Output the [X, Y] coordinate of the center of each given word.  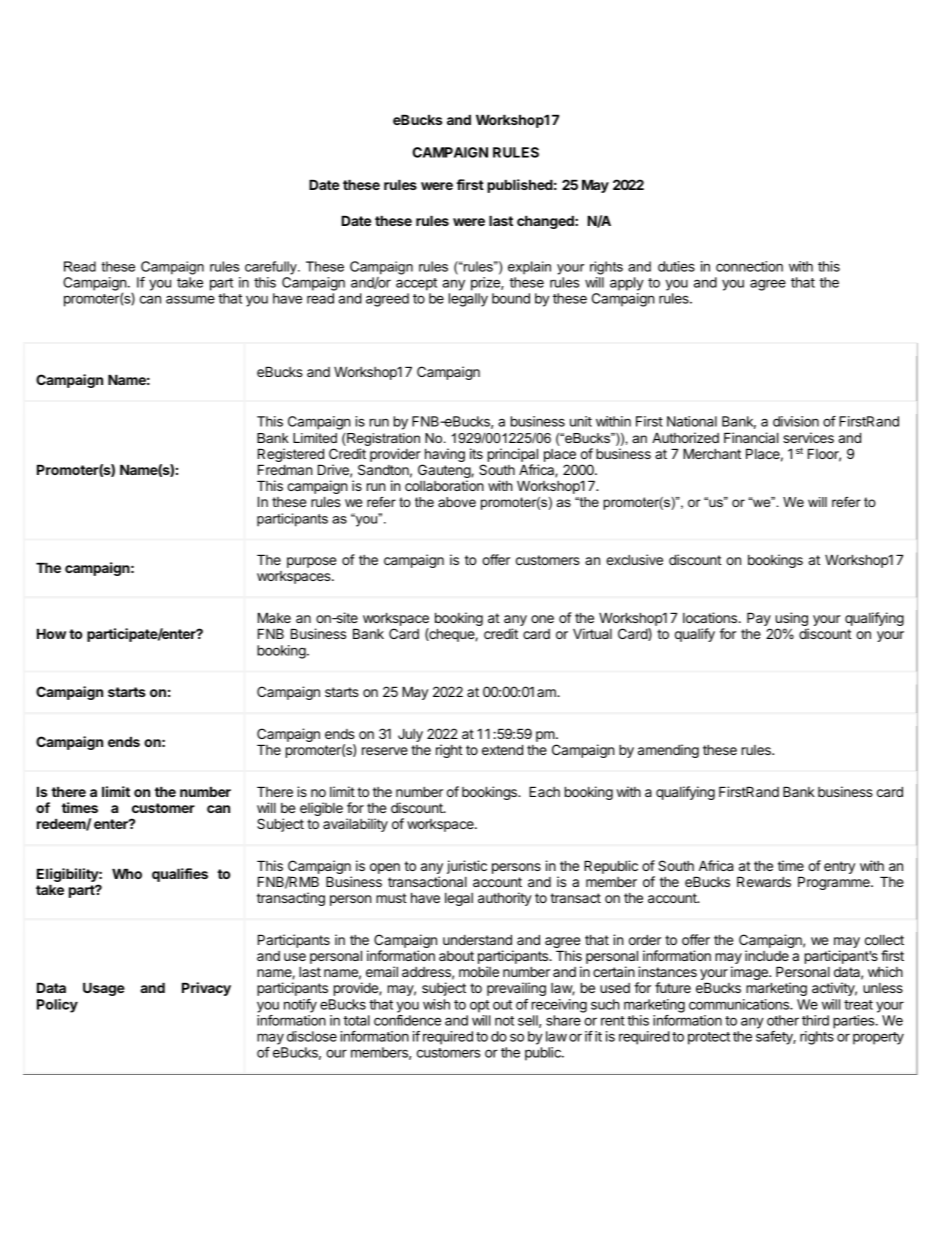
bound [511, 298]
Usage [104, 989]
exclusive [634, 559]
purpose [311, 562]
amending [668, 751]
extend [502, 749]
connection [749, 266]
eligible [321, 809]
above [457, 502]
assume [190, 299]
